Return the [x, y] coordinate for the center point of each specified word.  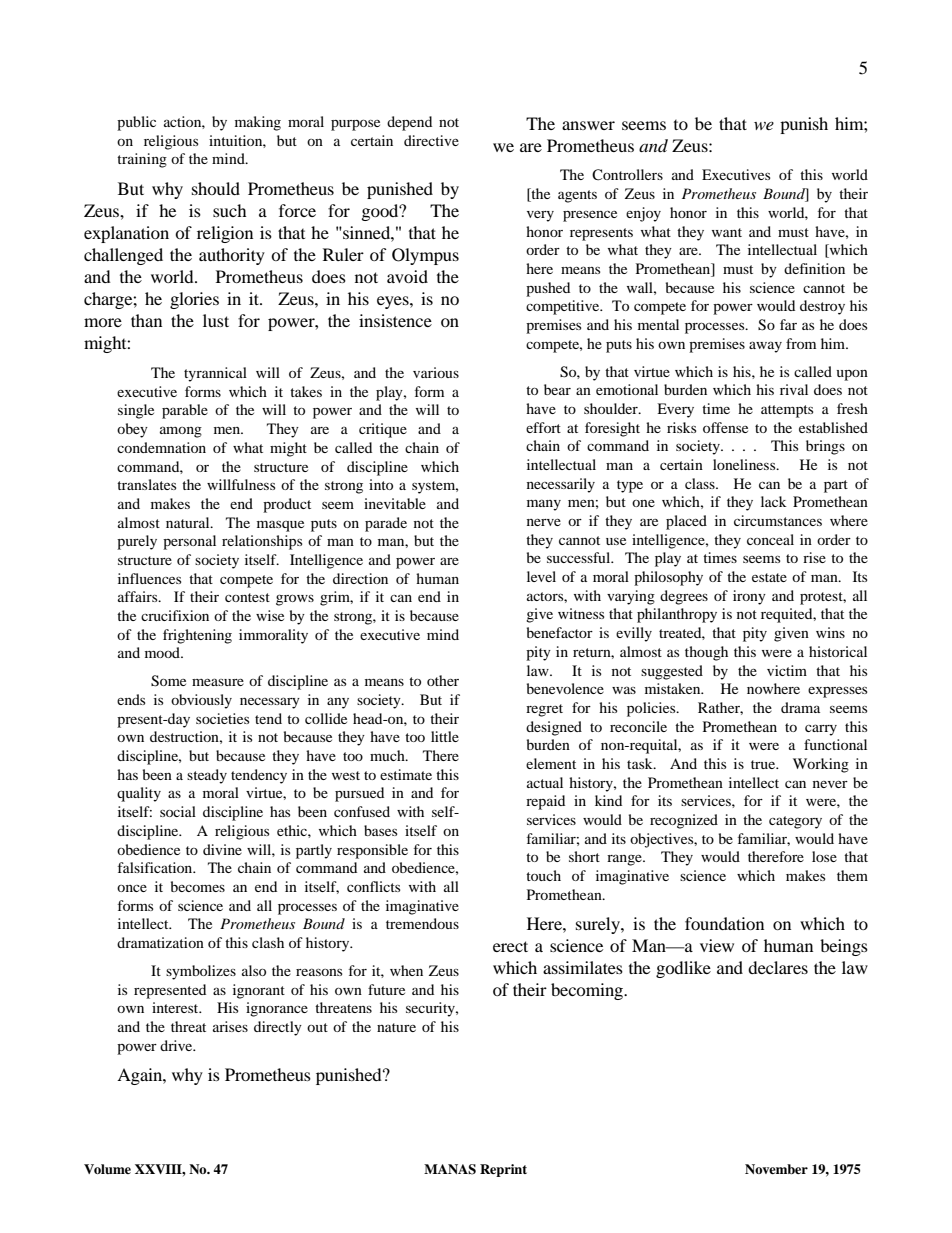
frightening [197, 636]
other [443, 680]
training [142, 160]
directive [431, 140]
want [727, 232]
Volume [107, 1169]
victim [787, 670]
